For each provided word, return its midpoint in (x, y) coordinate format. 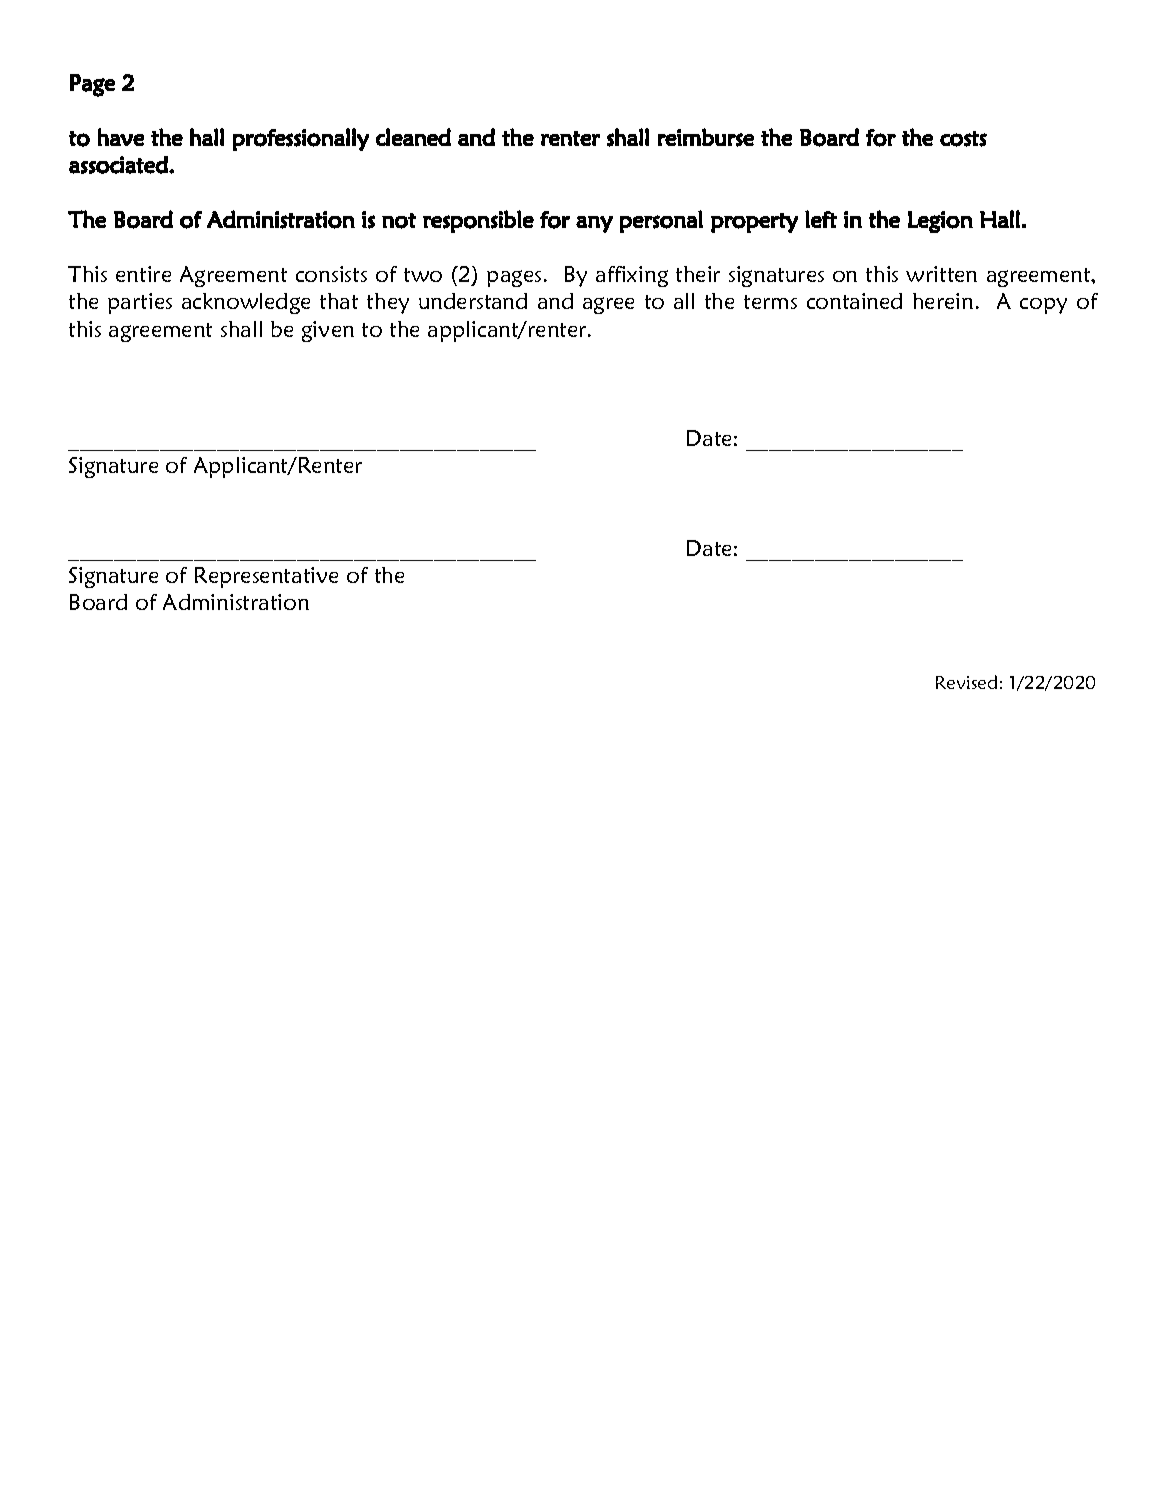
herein (943, 301)
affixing (632, 276)
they (388, 303)
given (328, 331)
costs (963, 139)
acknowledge (246, 303)
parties (140, 303)
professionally (301, 139)
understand (473, 301)
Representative (266, 577)
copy (1043, 306)
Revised (966, 682)
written (941, 274)
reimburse (706, 137)
